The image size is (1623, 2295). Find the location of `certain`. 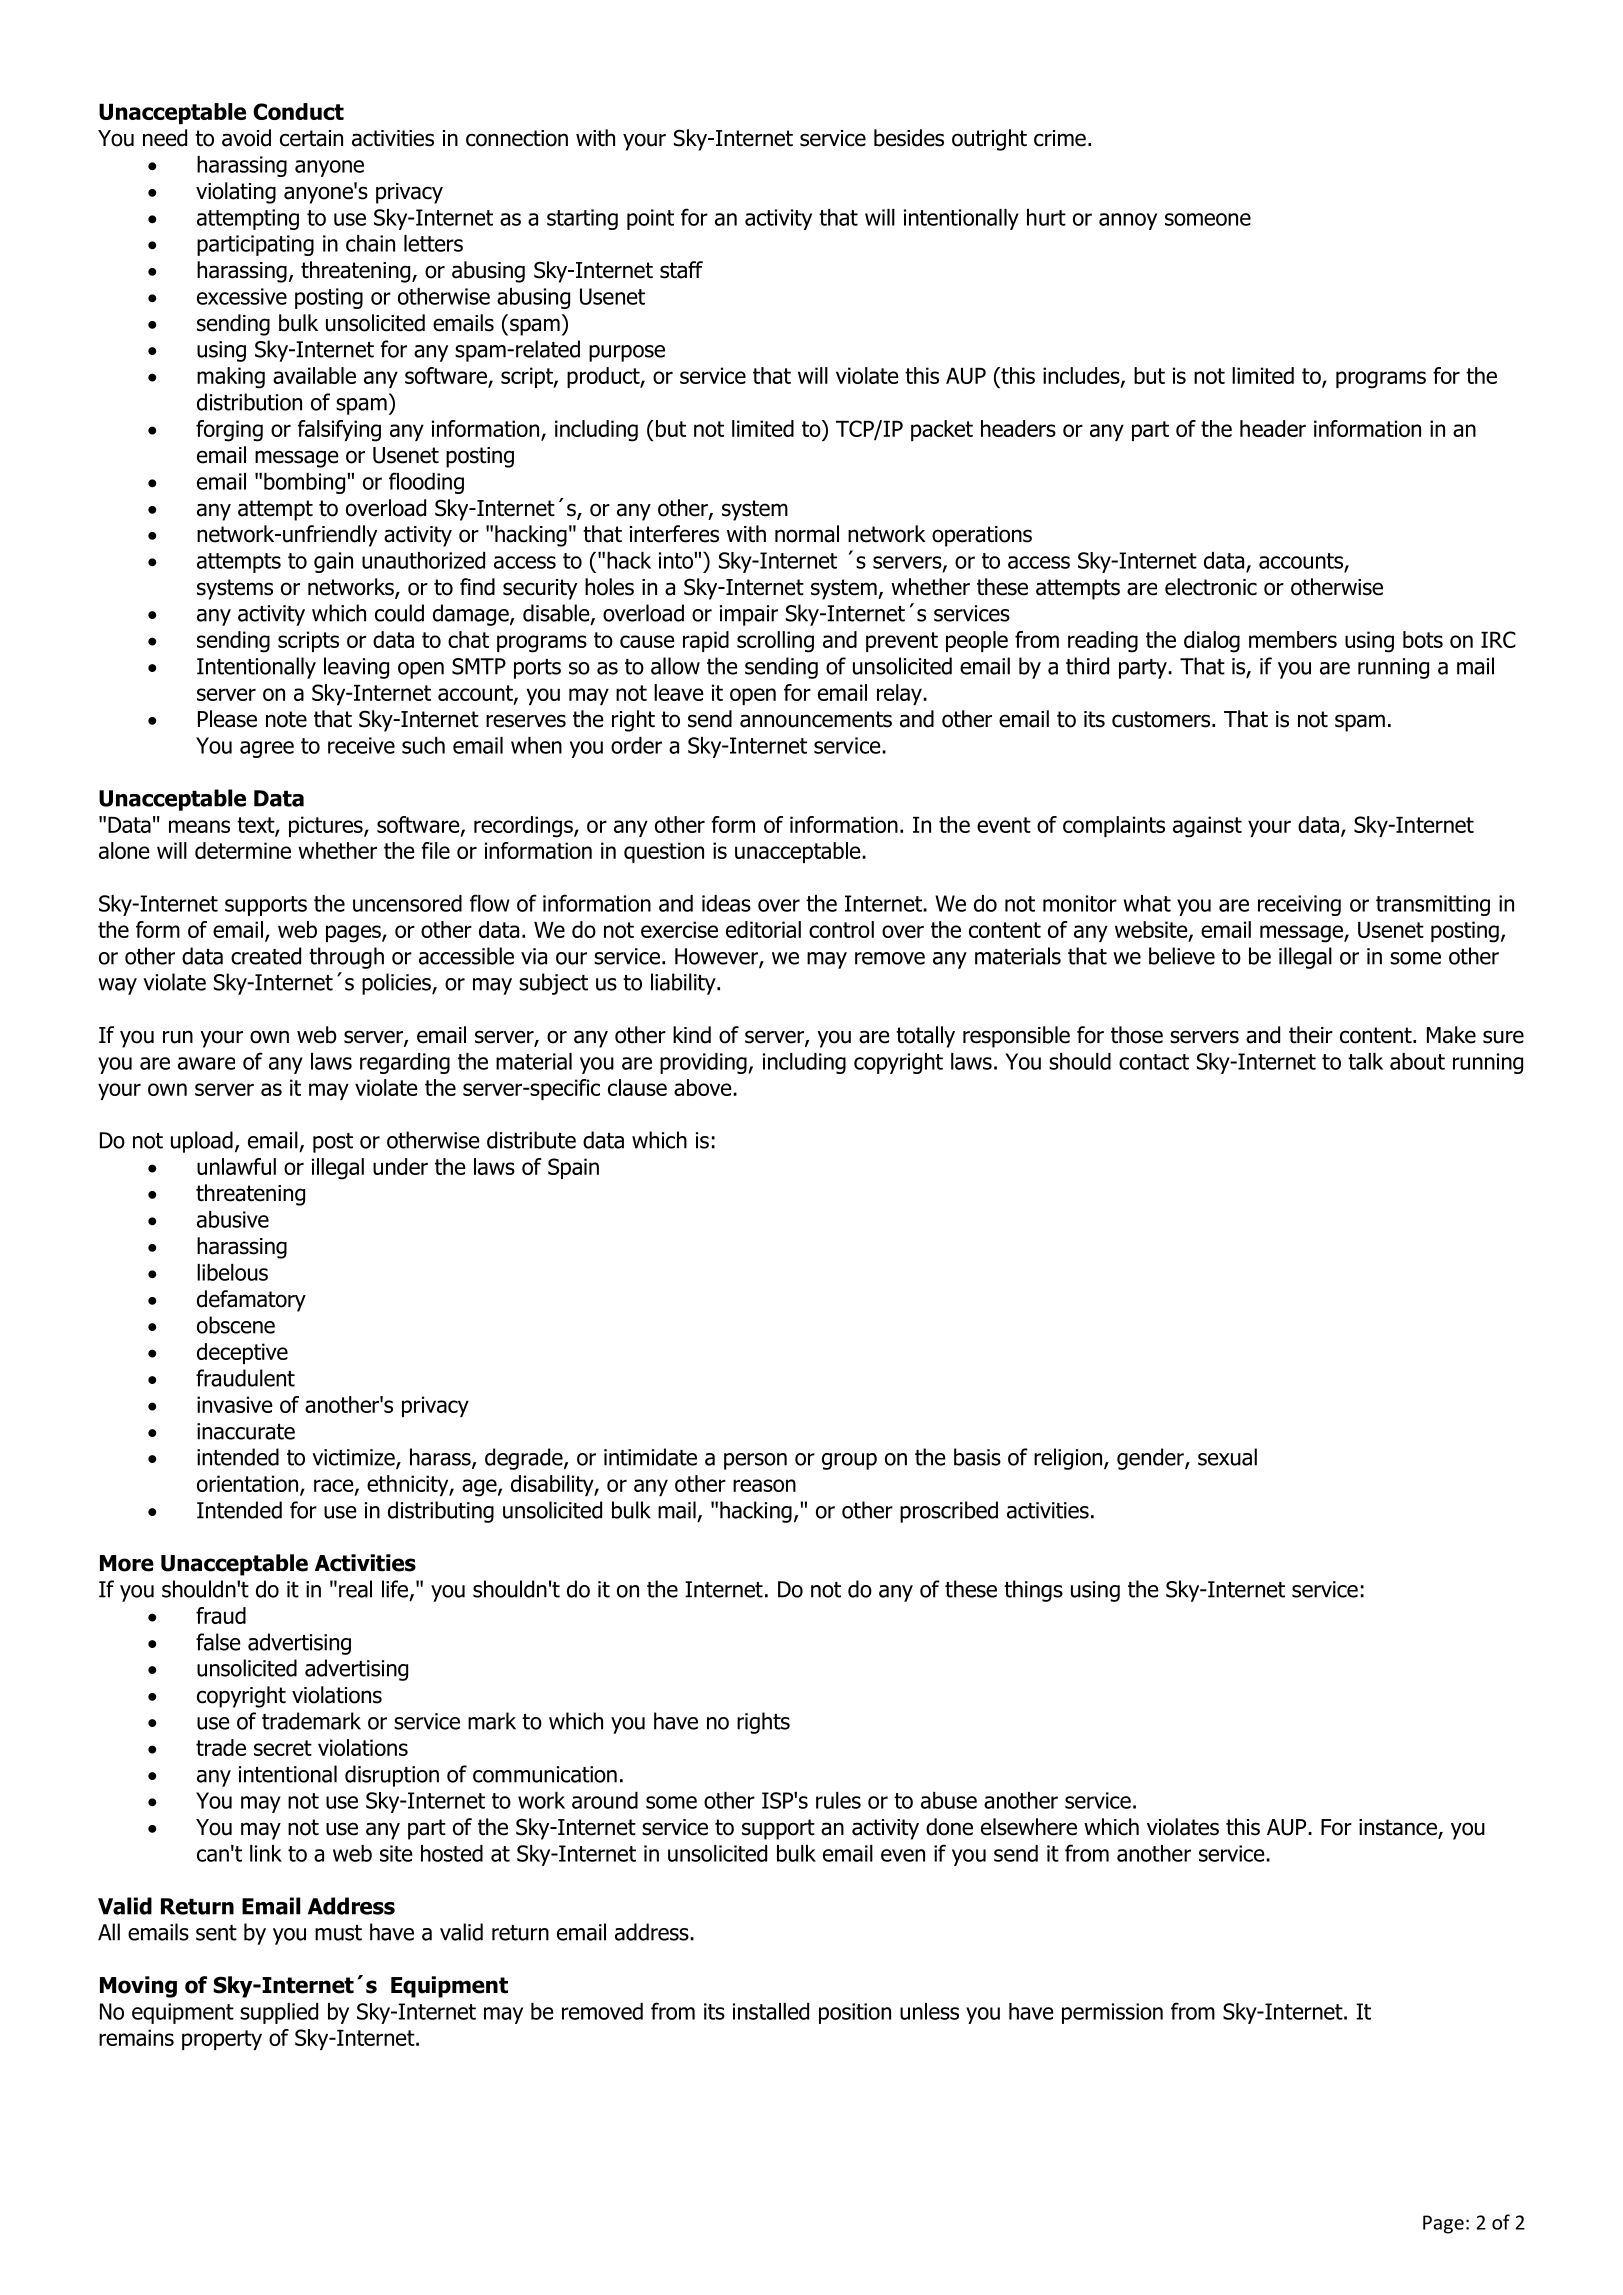

certain is located at coordinates (311, 138).
